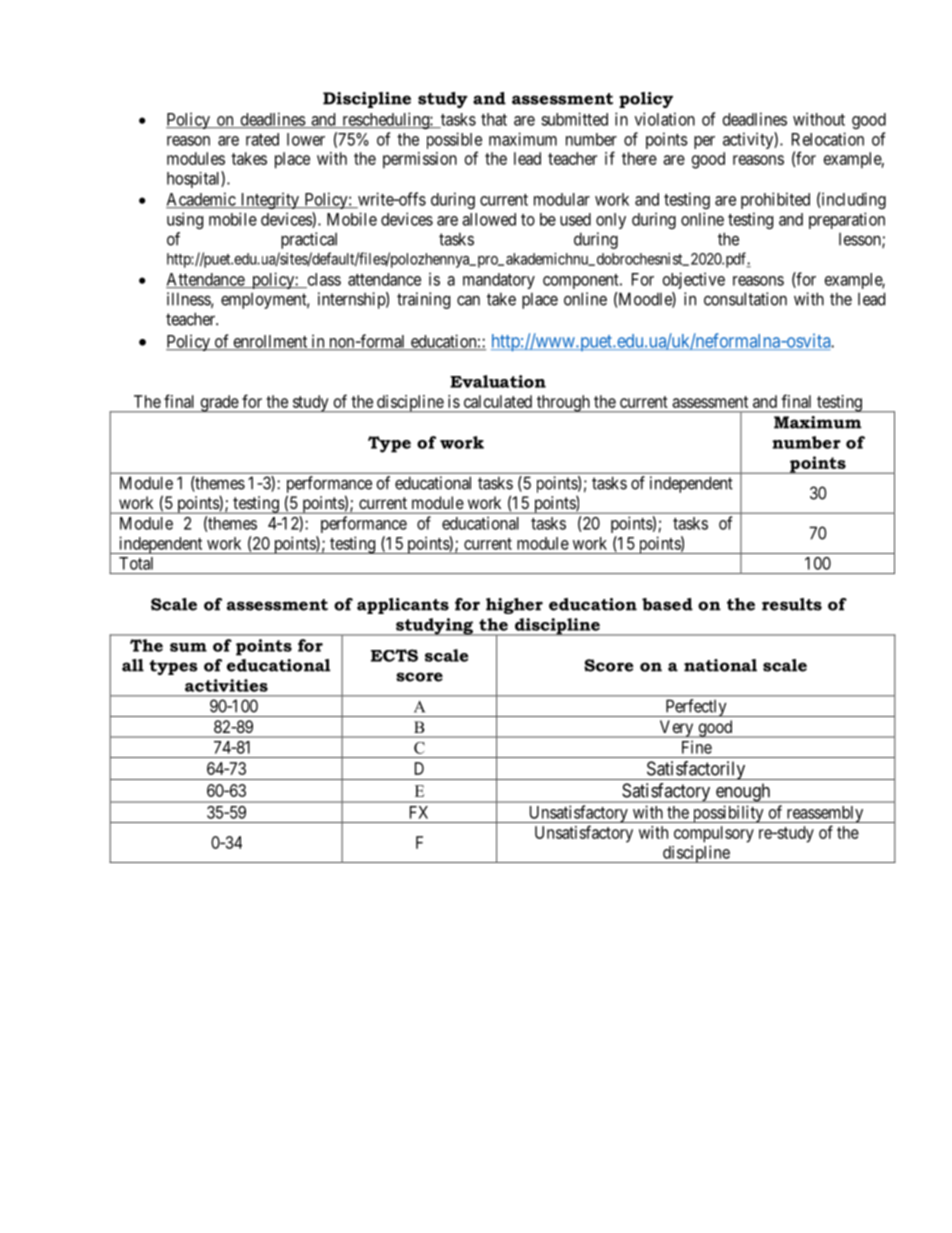  I want to click on sum, so click(188, 647).
